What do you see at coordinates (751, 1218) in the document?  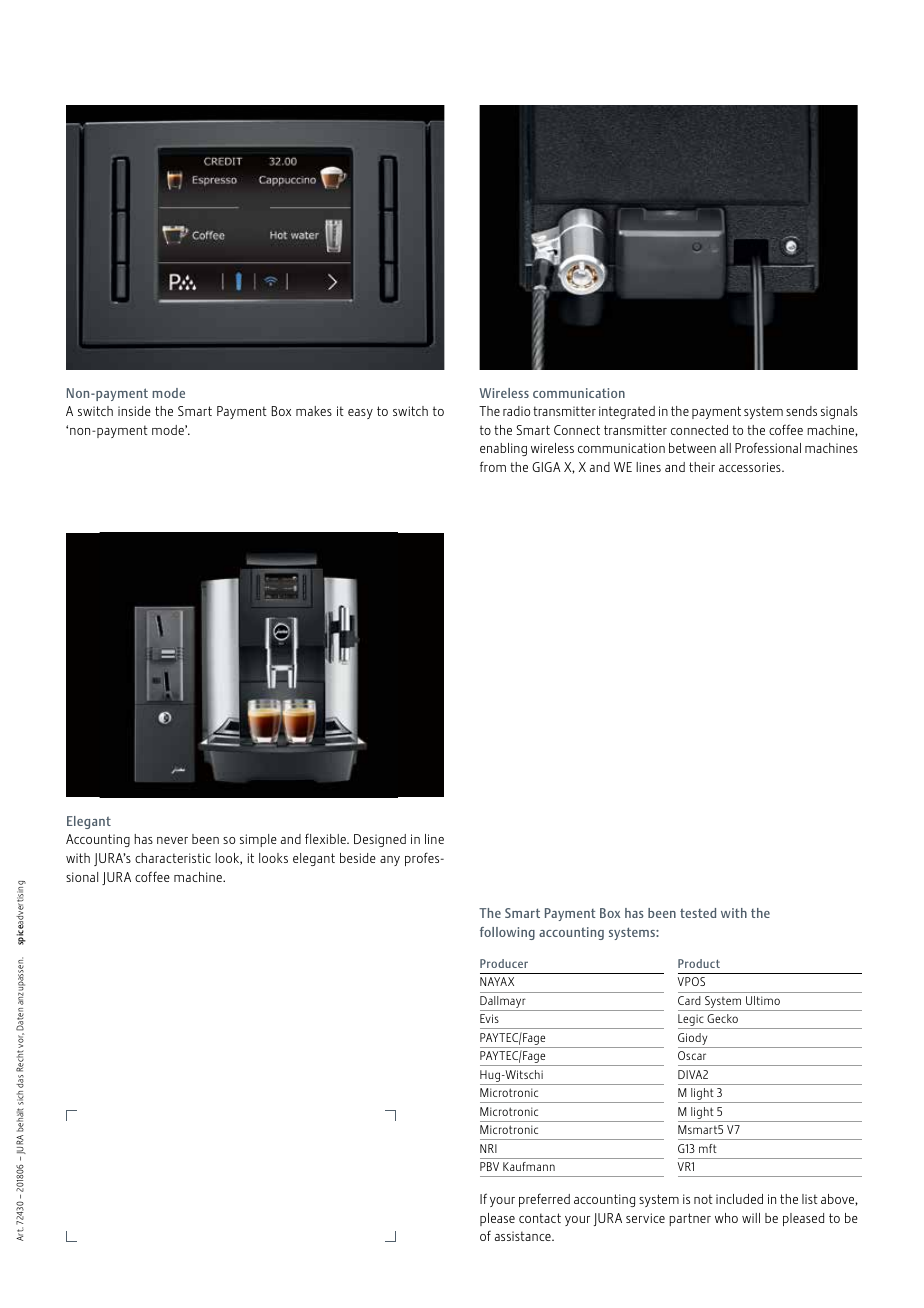 I see `will` at bounding box center [751, 1218].
